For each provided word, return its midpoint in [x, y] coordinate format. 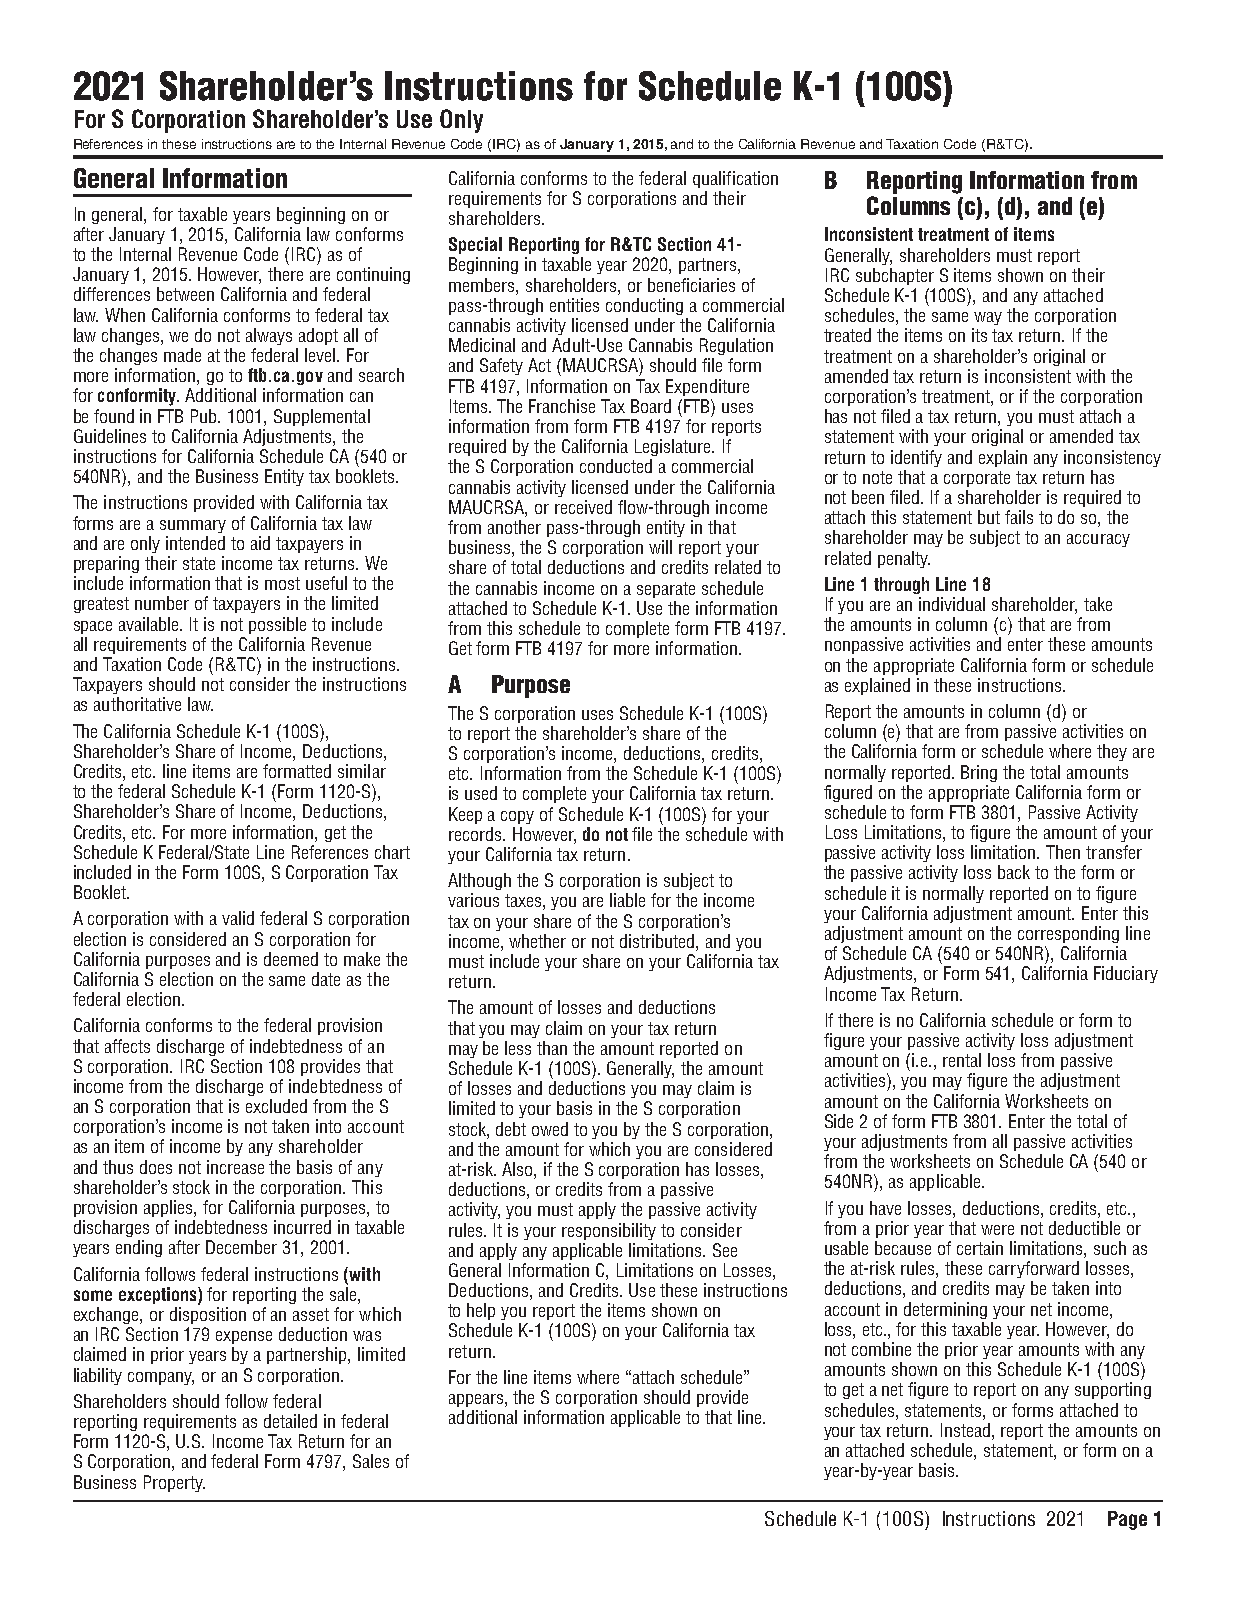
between [185, 294]
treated [847, 335]
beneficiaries [691, 285]
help [481, 1311]
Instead [967, 1430]
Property [174, 1483]
